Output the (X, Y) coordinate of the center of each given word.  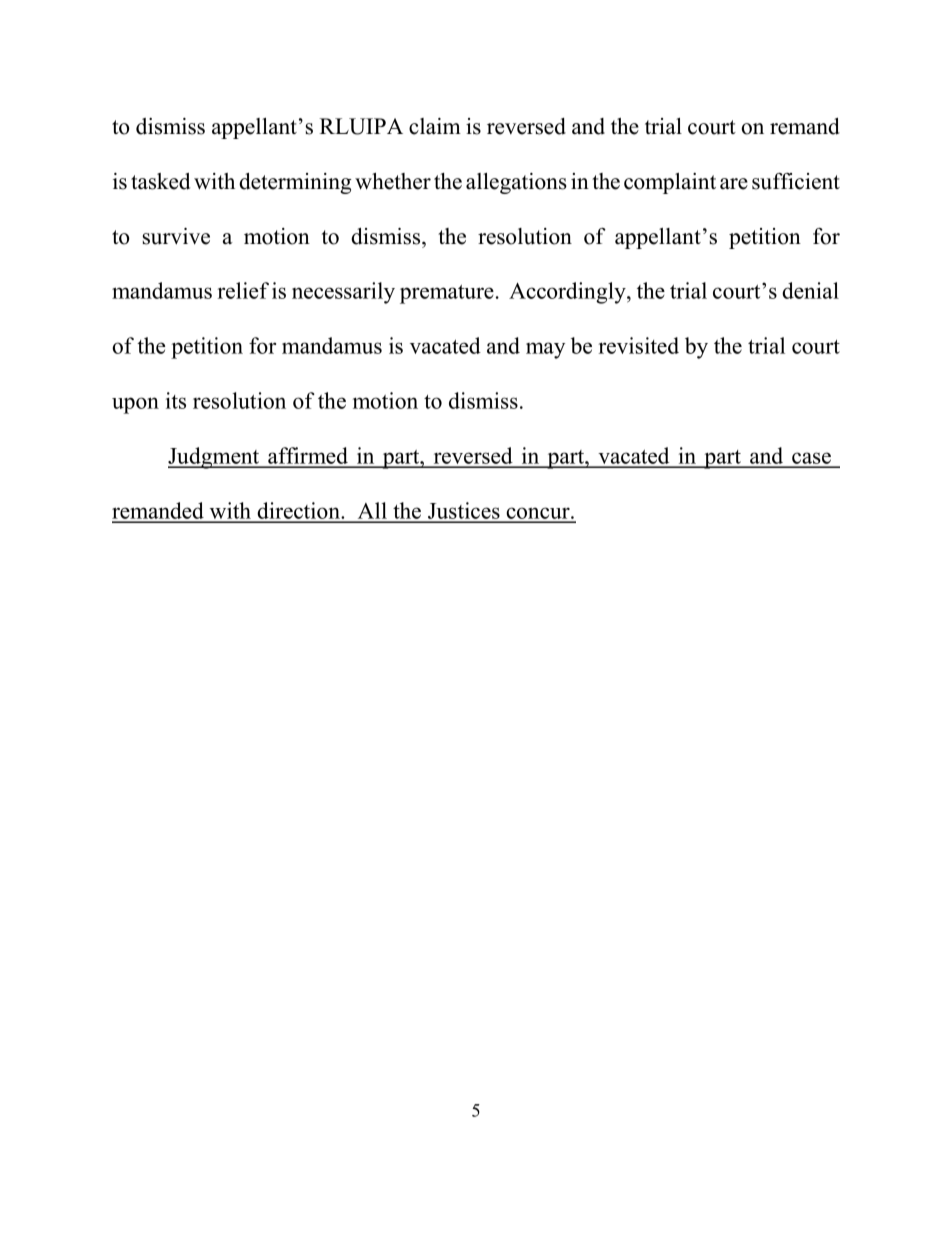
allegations (516, 183)
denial (810, 290)
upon (135, 405)
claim (435, 126)
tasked (160, 181)
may (545, 350)
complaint (670, 183)
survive (176, 236)
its (176, 400)
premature (447, 294)
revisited (639, 345)
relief (243, 290)
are (734, 184)
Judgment (215, 458)
